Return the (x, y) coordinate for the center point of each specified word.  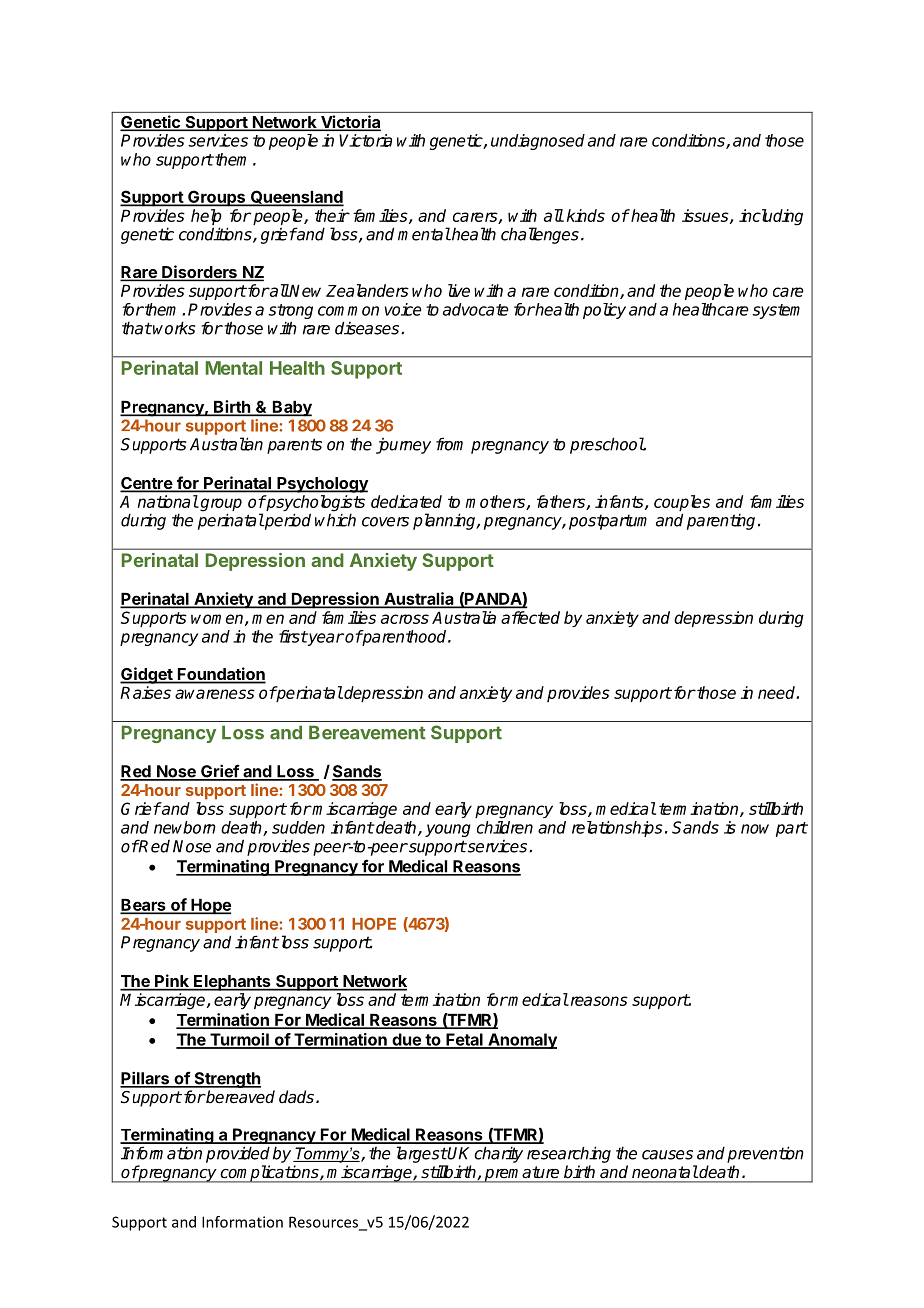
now (755, 829)
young (448, 830)
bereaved (239, 1097)
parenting (721, 521)
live (459, 290)
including (771, 217)
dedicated (406, 501)
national (168, 501)
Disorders (199, 273)
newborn (185, 827)
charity (498, 1154)
